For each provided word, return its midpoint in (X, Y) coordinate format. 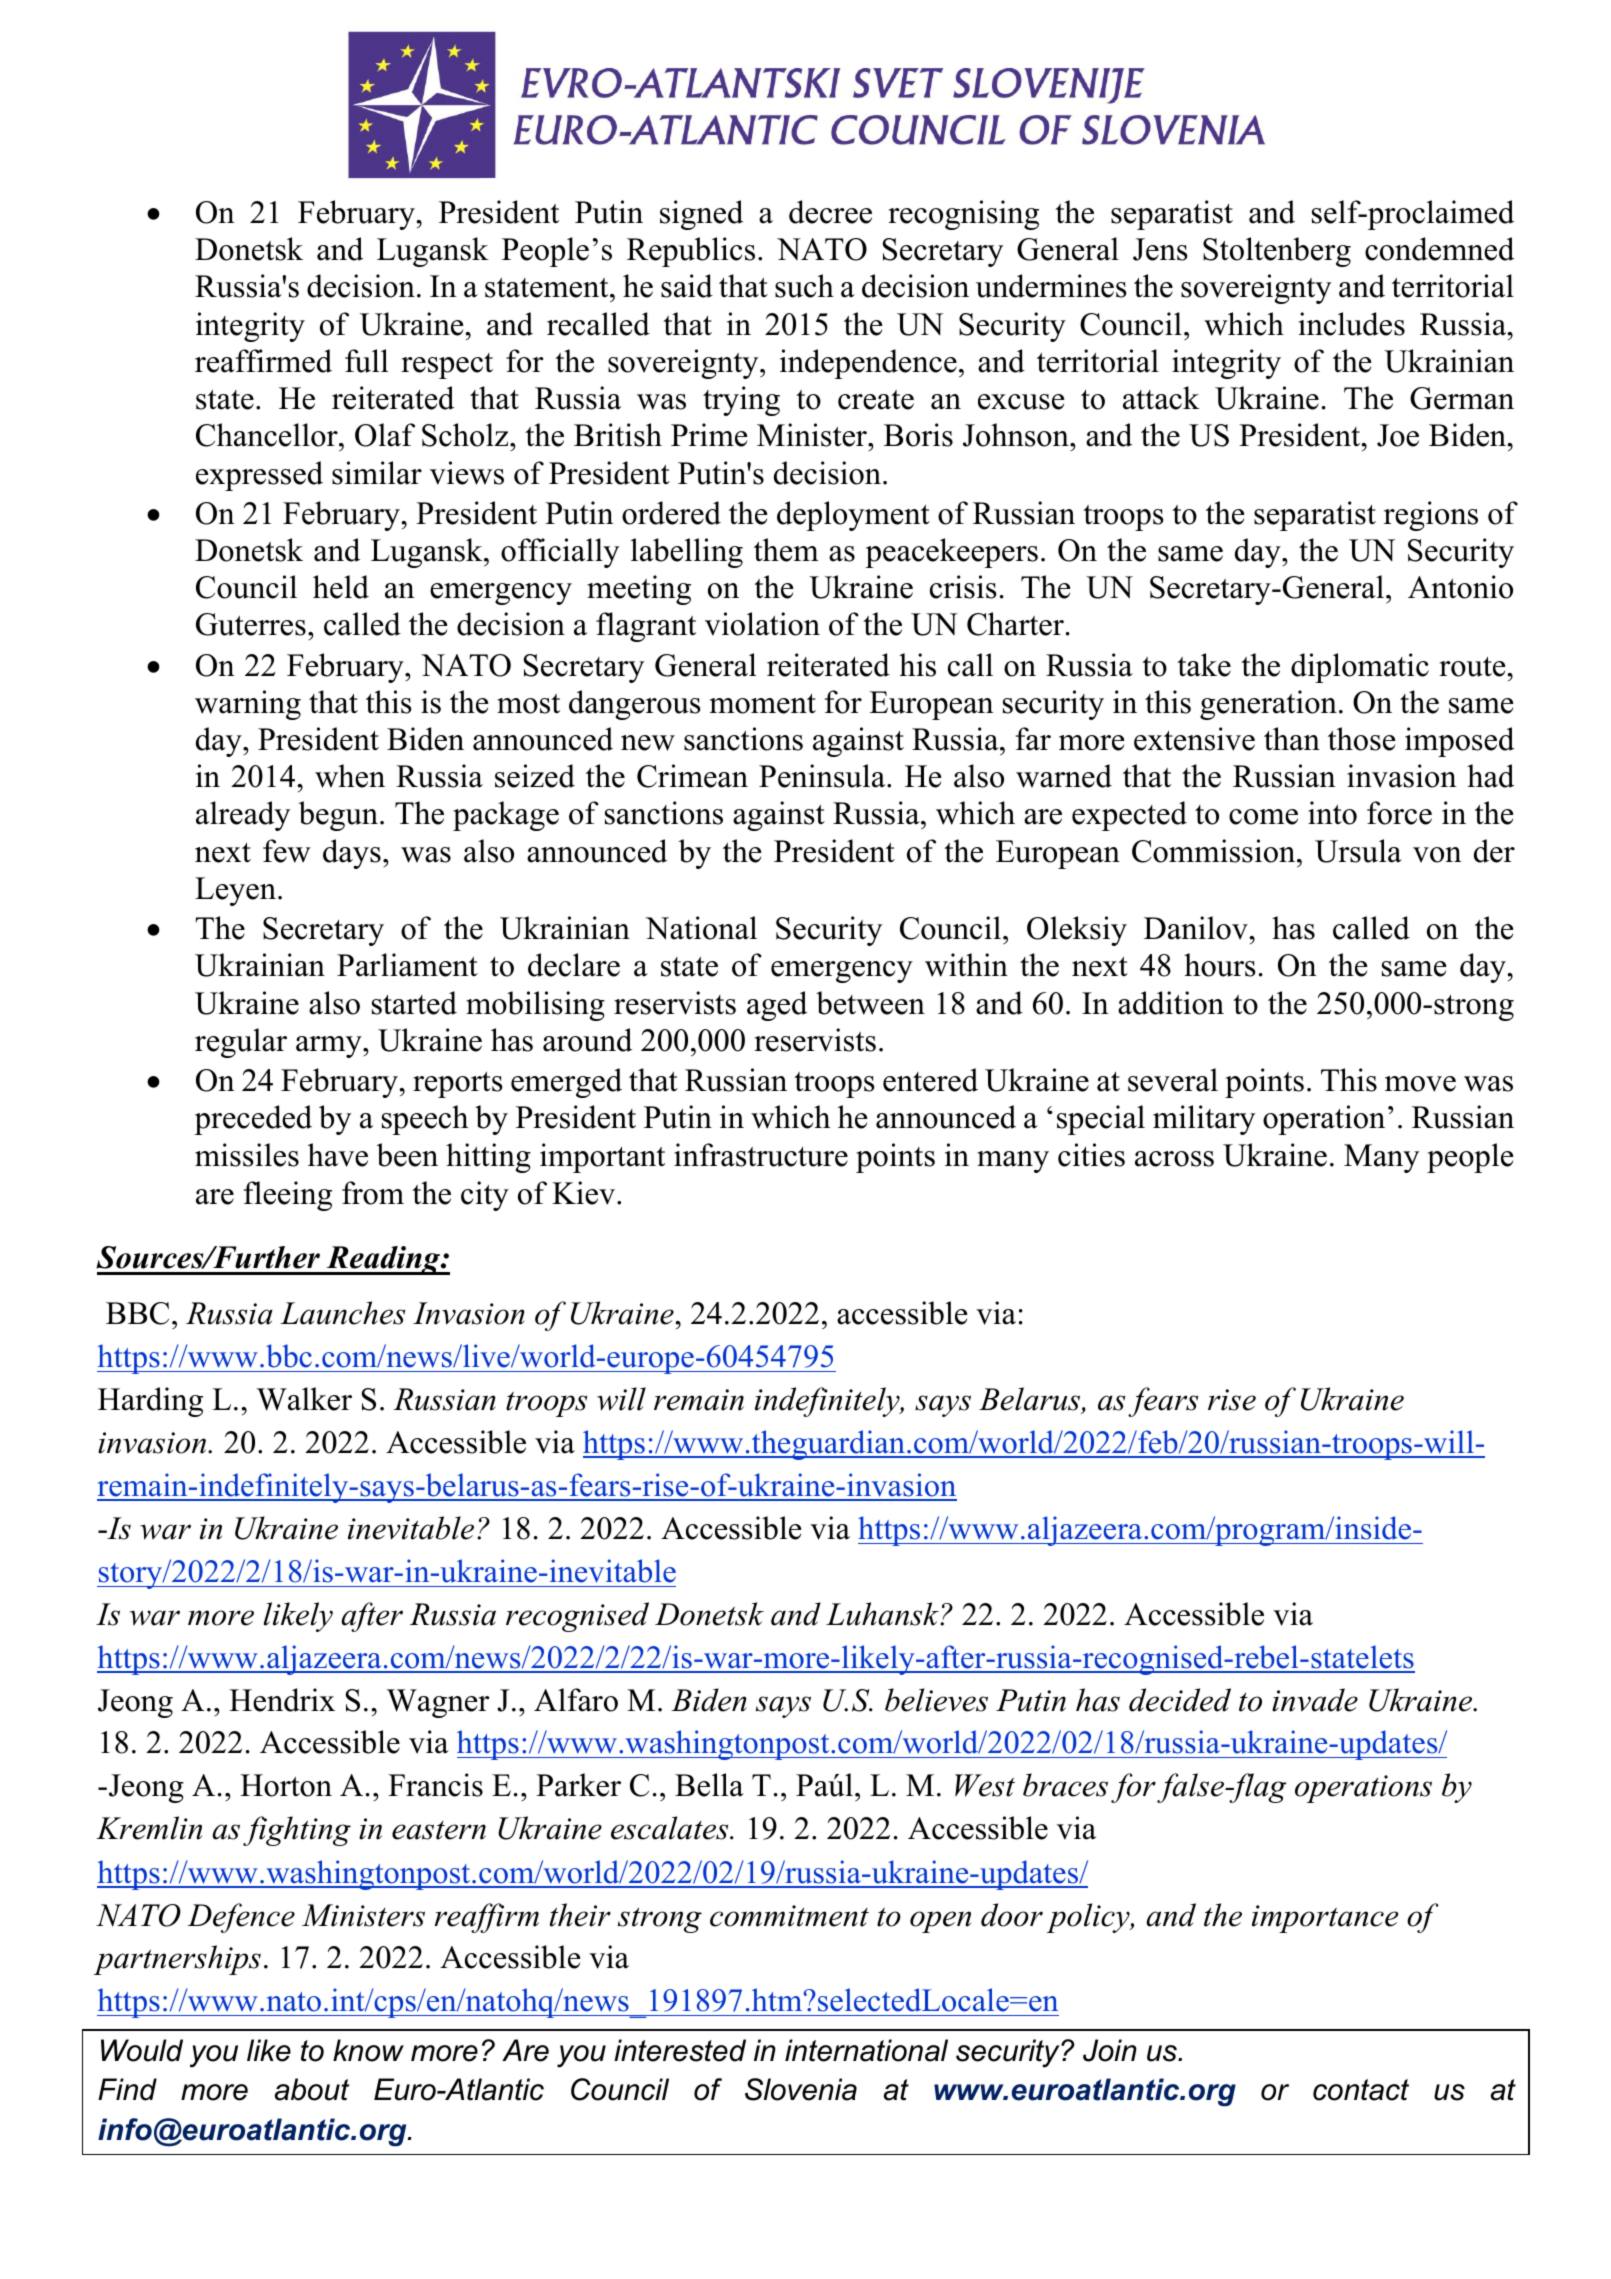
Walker (304, 1399)
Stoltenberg (1277, 252)
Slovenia (801, 2089)
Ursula (1358, 851)
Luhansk (884, 1614)
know (368, 2050)
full (367, 361)
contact (1361, 2090)
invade (1315, 1700)
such (804, 286)
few (287, 851)
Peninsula (823, 776)
